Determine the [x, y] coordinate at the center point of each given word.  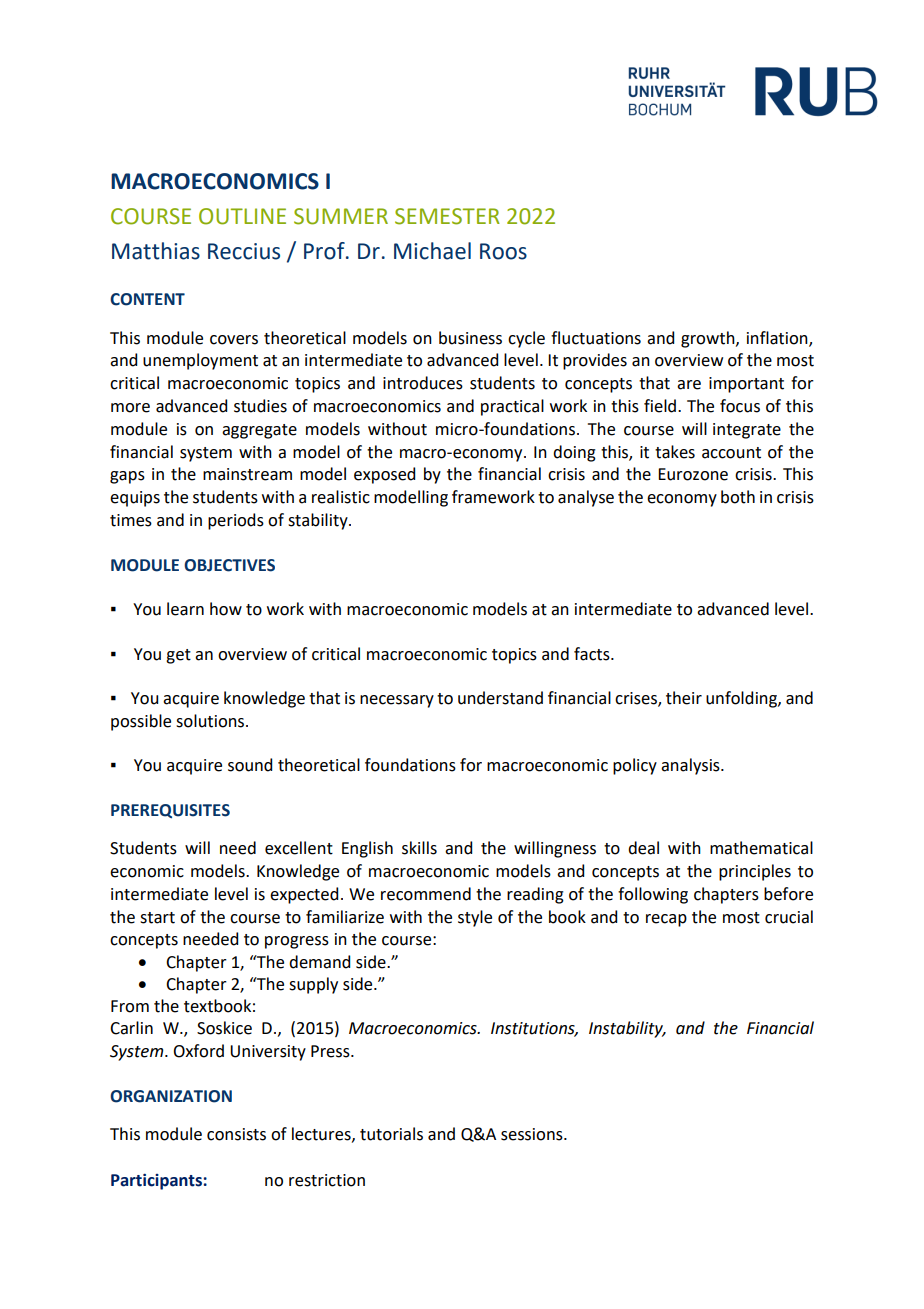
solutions [211, 721]
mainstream [247, 474]
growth [709, 339]
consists [236, 1134]
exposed [384, 475]
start [157, 918]
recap [666, 920]
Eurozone [693, 474]
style [475, 918]
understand [500, 698]
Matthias [156, 251]
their [684, 698]
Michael [432, 251]
